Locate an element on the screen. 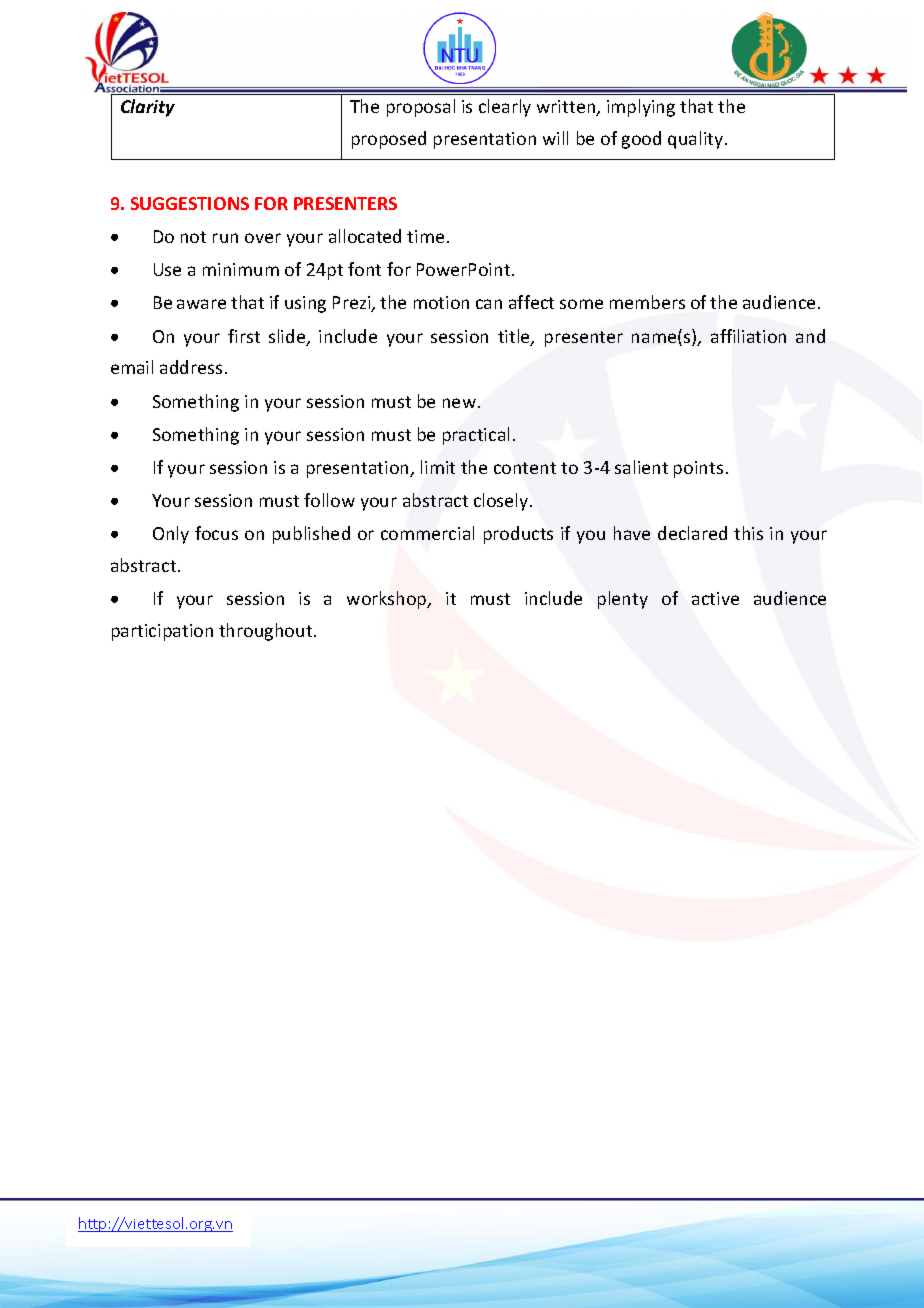 This screenshot has width=924, height=1308. practical is located at coordinates (476, 436).
